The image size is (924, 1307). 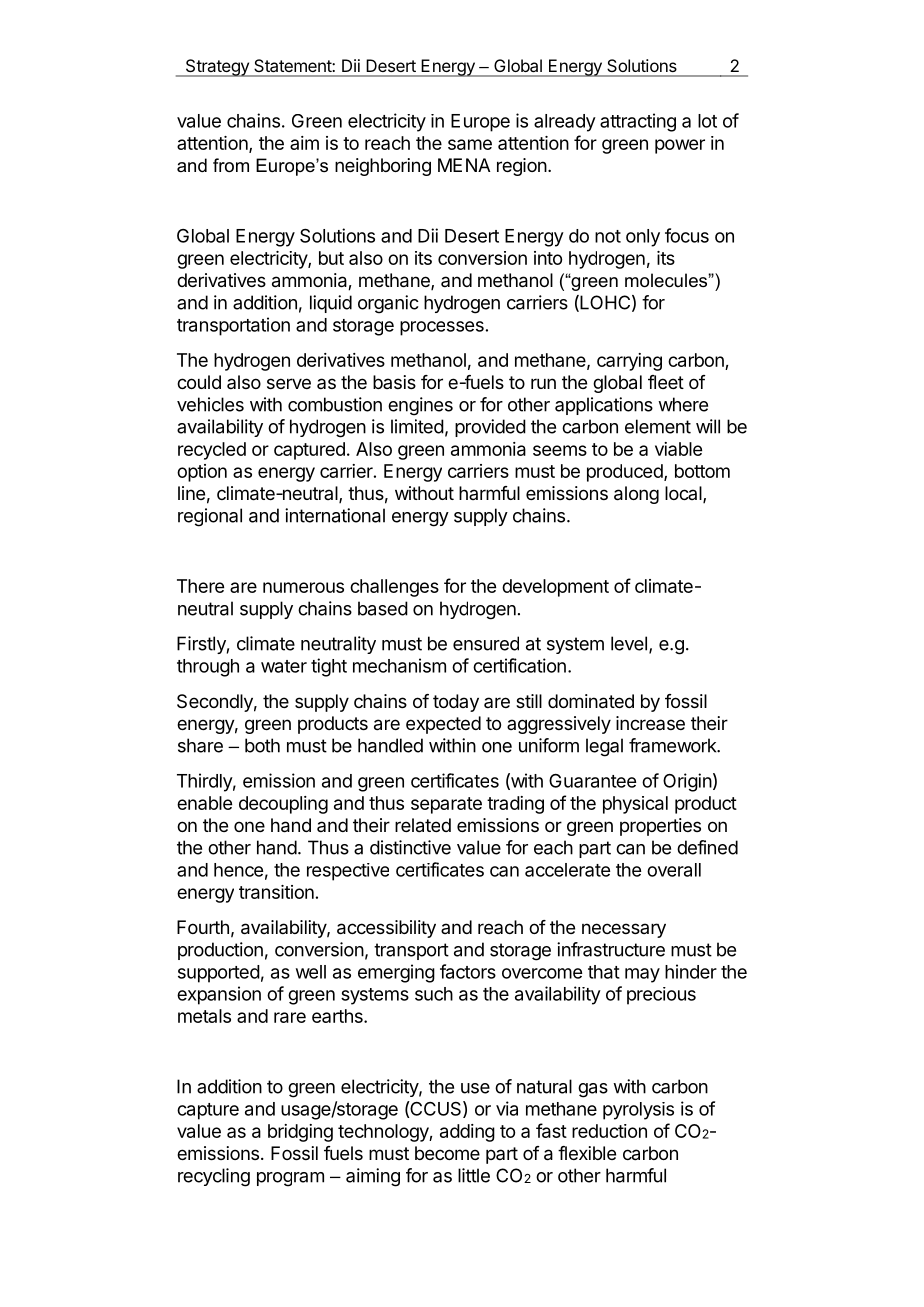 What do you see at coordinates (442, 328) in the screenshot?
I see `processes` at bounding box center [442, 328].
